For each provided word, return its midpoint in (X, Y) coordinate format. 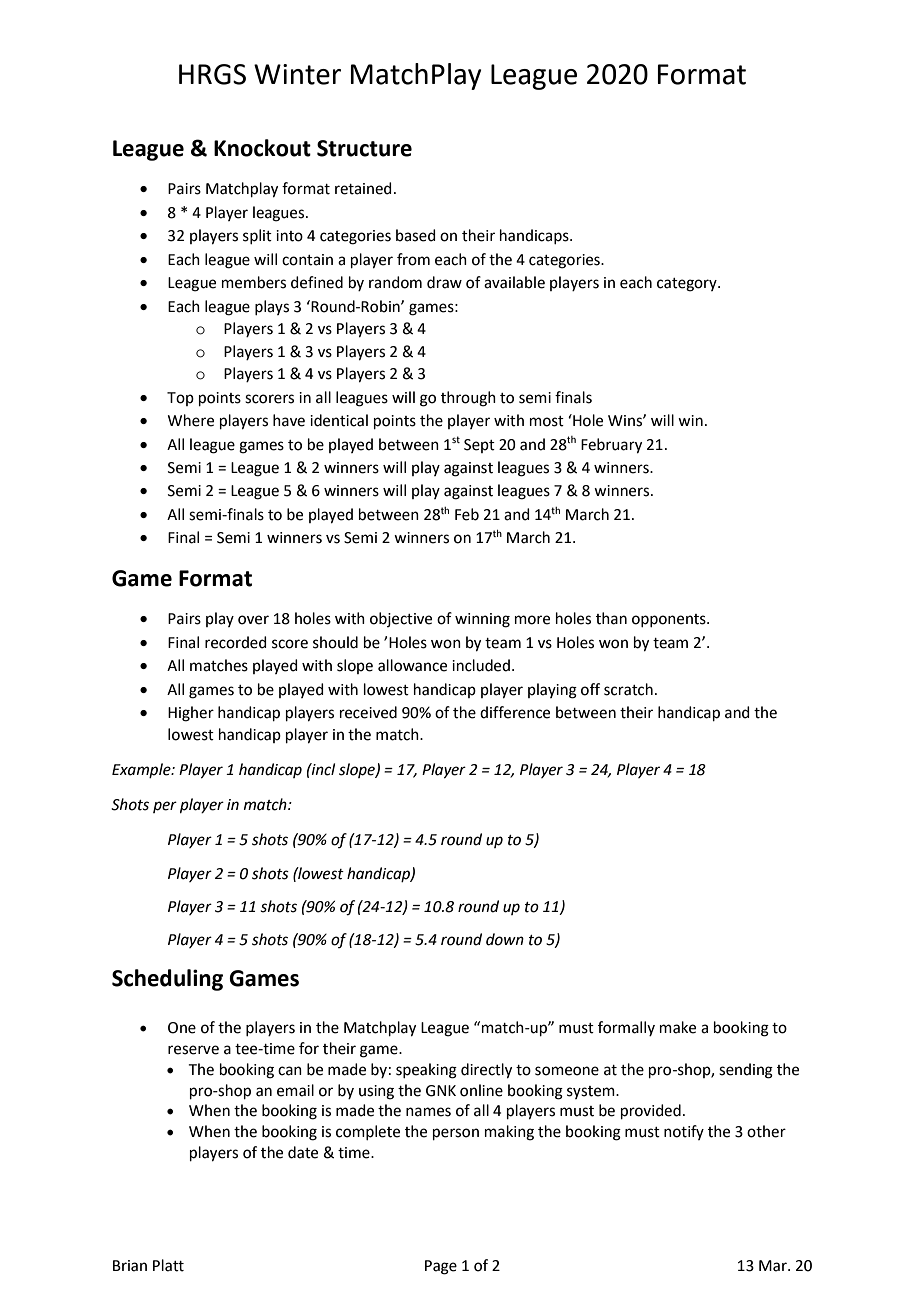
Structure (364, 148)
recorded (236, 642)
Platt (168, 1265)
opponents (670, 620)
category (688, 285)
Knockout (262, 148)
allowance (412, 665)
